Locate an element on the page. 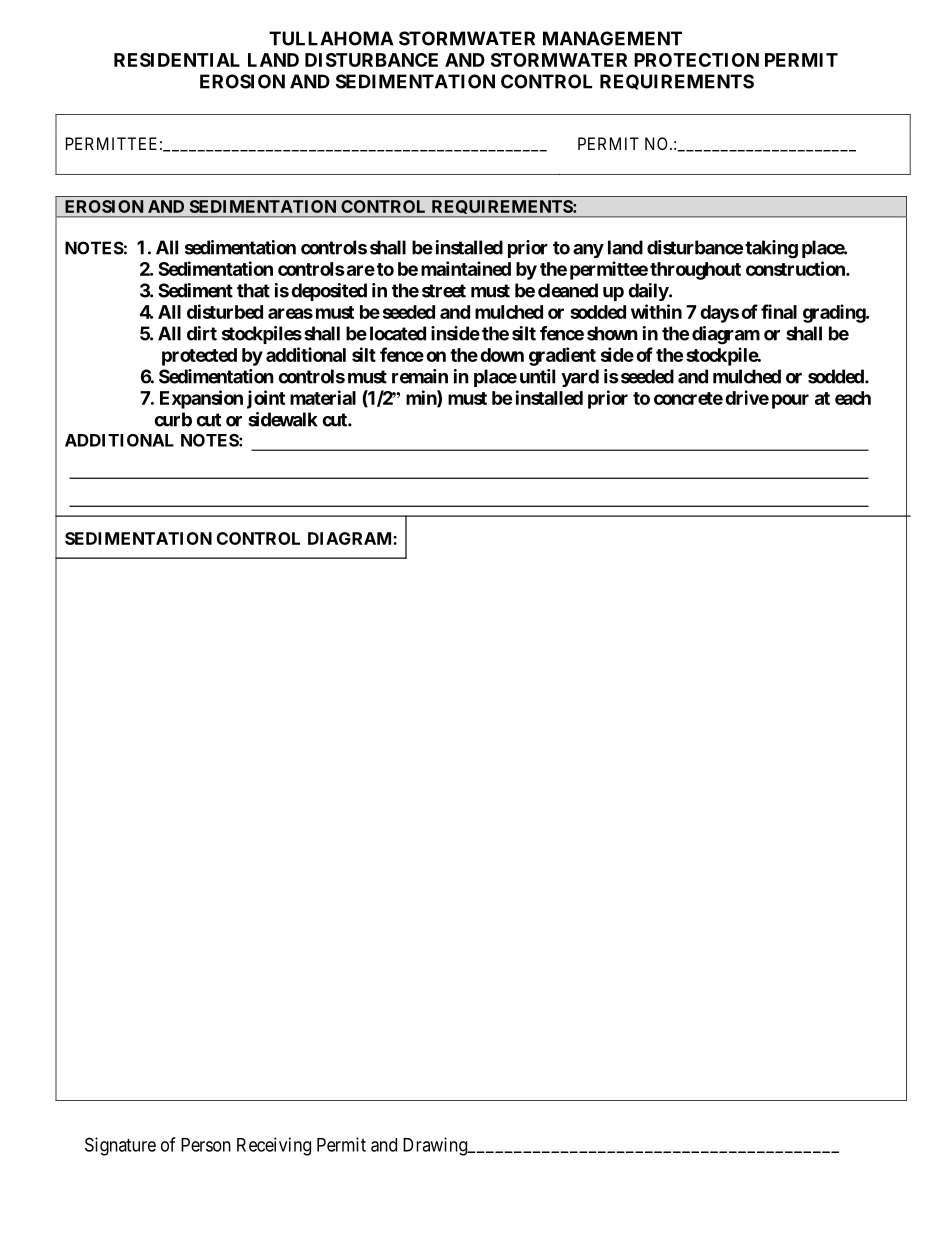 The image size is (952, 1233). Person is located at coordinates (206, 1145).
